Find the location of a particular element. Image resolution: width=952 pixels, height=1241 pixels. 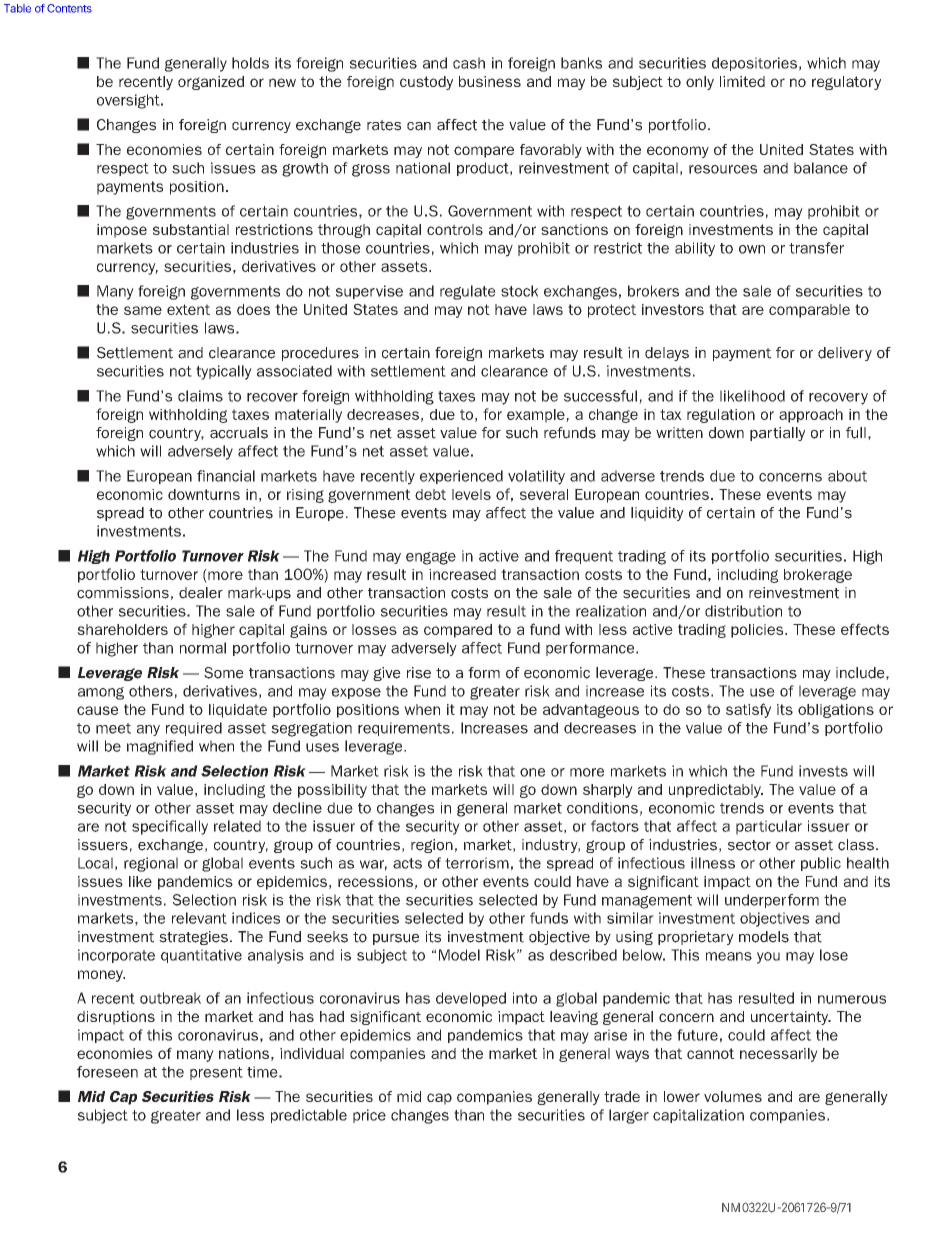

present is located at coordinates (216, 1073).
